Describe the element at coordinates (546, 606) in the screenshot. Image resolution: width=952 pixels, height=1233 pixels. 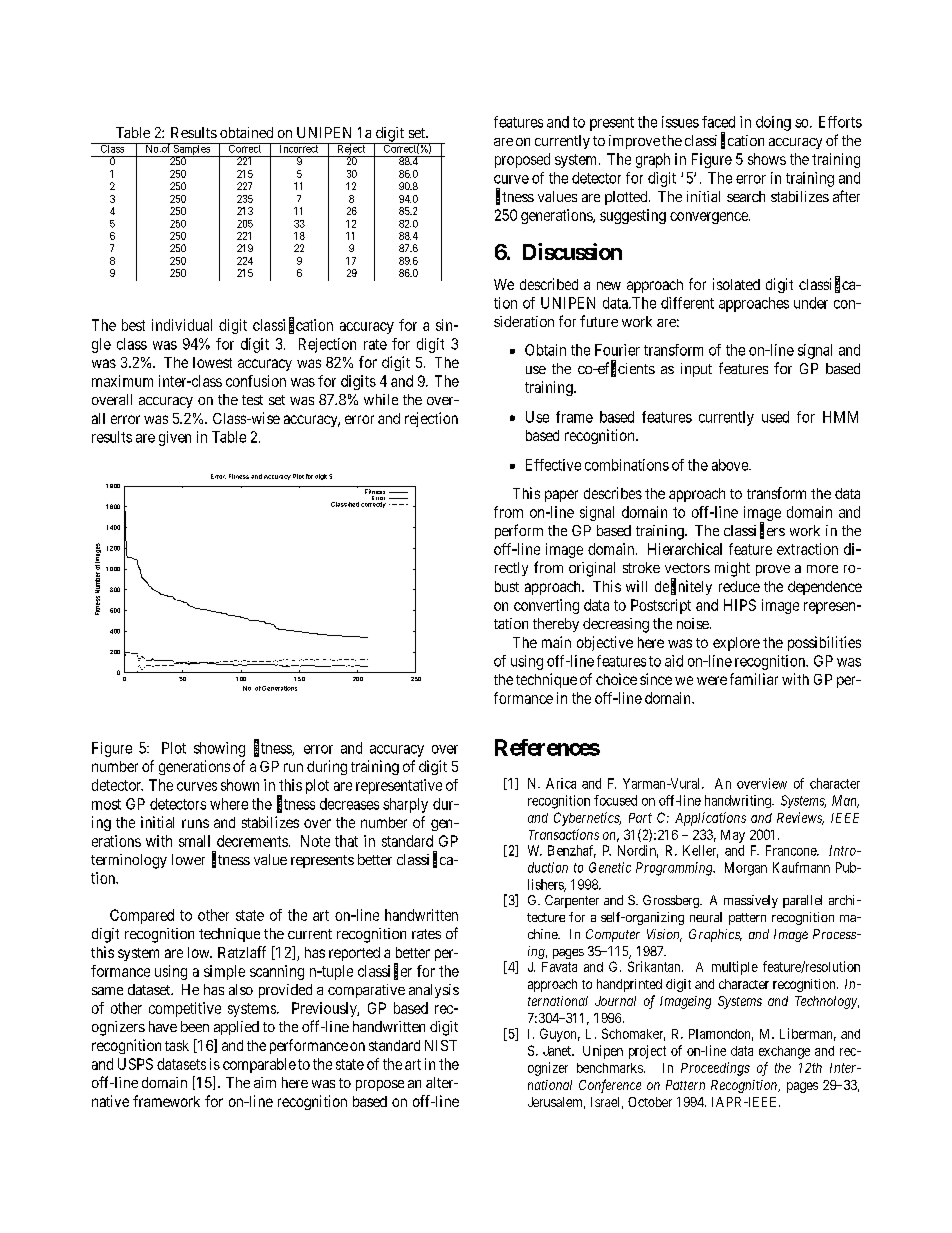
I see `converting` at that location.
